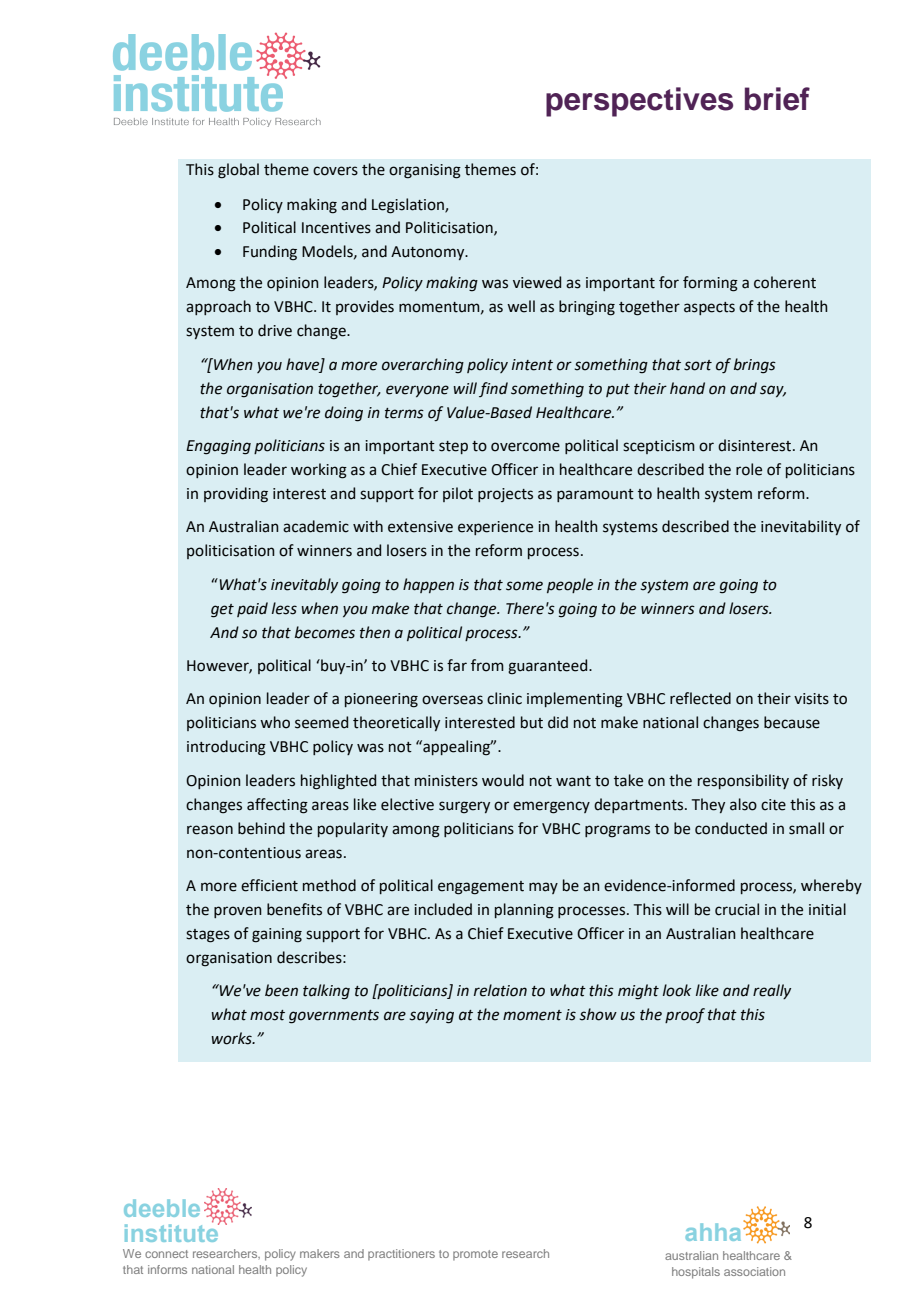 The image size is (924, 1308). Describe the element at coordinates (532, 365) in the screenshot. I see `intent` at that location.
